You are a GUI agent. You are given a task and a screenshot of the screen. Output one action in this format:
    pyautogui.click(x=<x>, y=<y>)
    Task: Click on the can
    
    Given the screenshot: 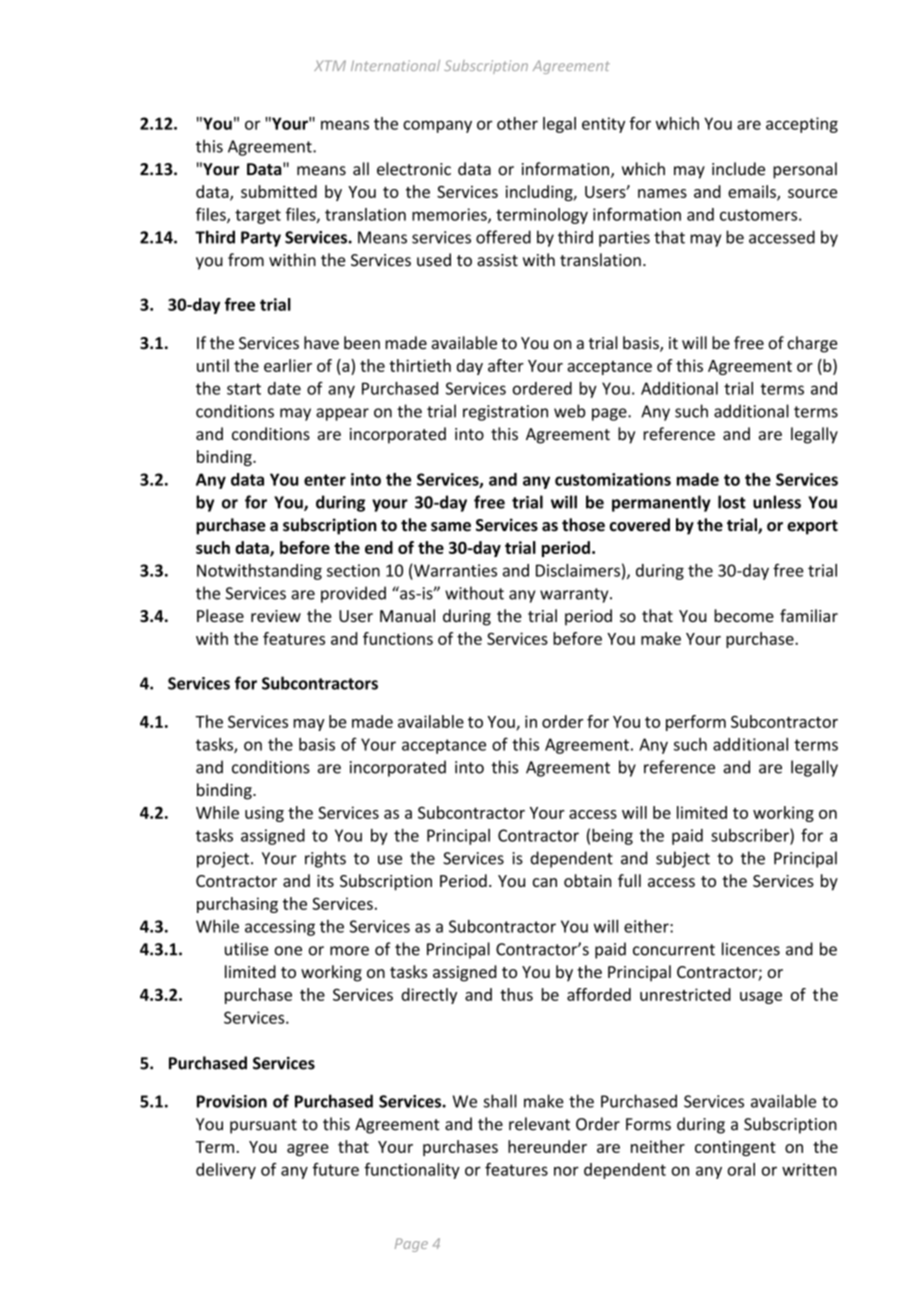 What is the action you would take?
    pyautogui.click(x=545, y=882)
